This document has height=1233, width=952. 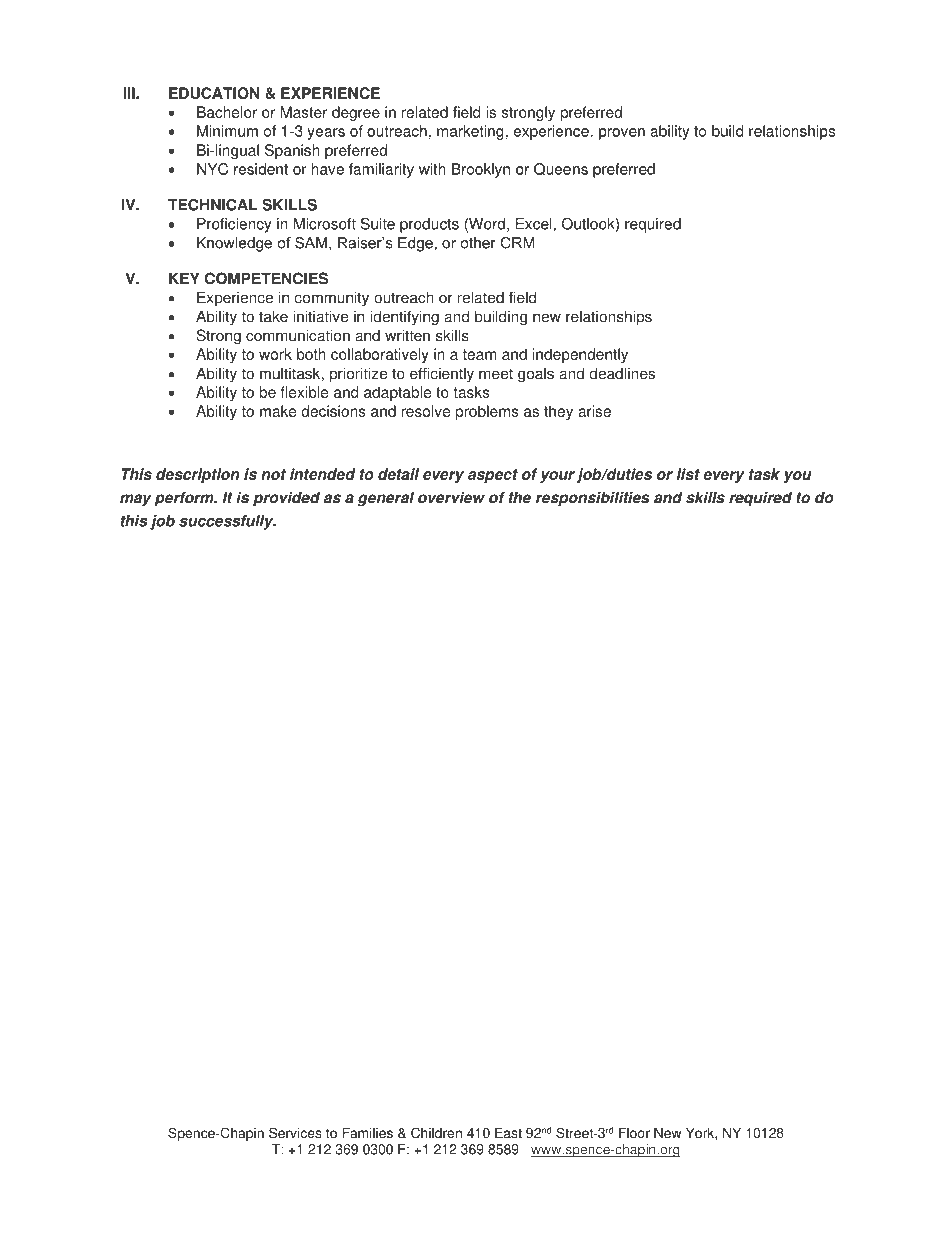 What do you see at coordinates (227, 522) in the document?
I see `successfully` at bounding box center [227, 522].
